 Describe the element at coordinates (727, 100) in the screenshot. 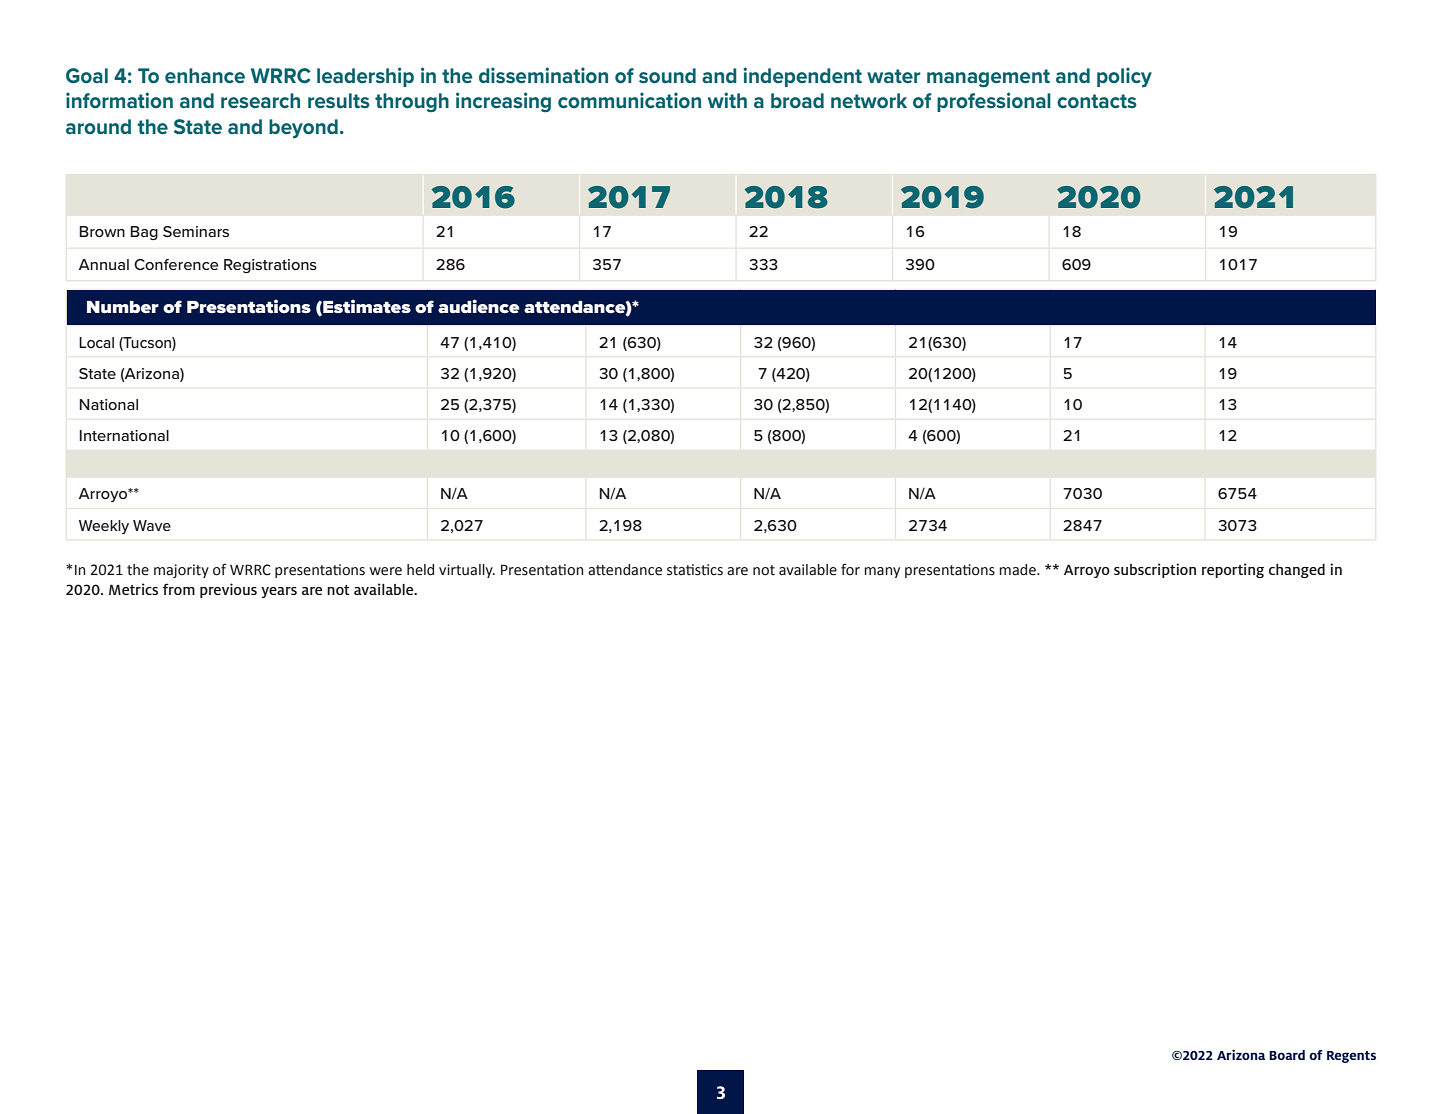

I see `with` at that location.
